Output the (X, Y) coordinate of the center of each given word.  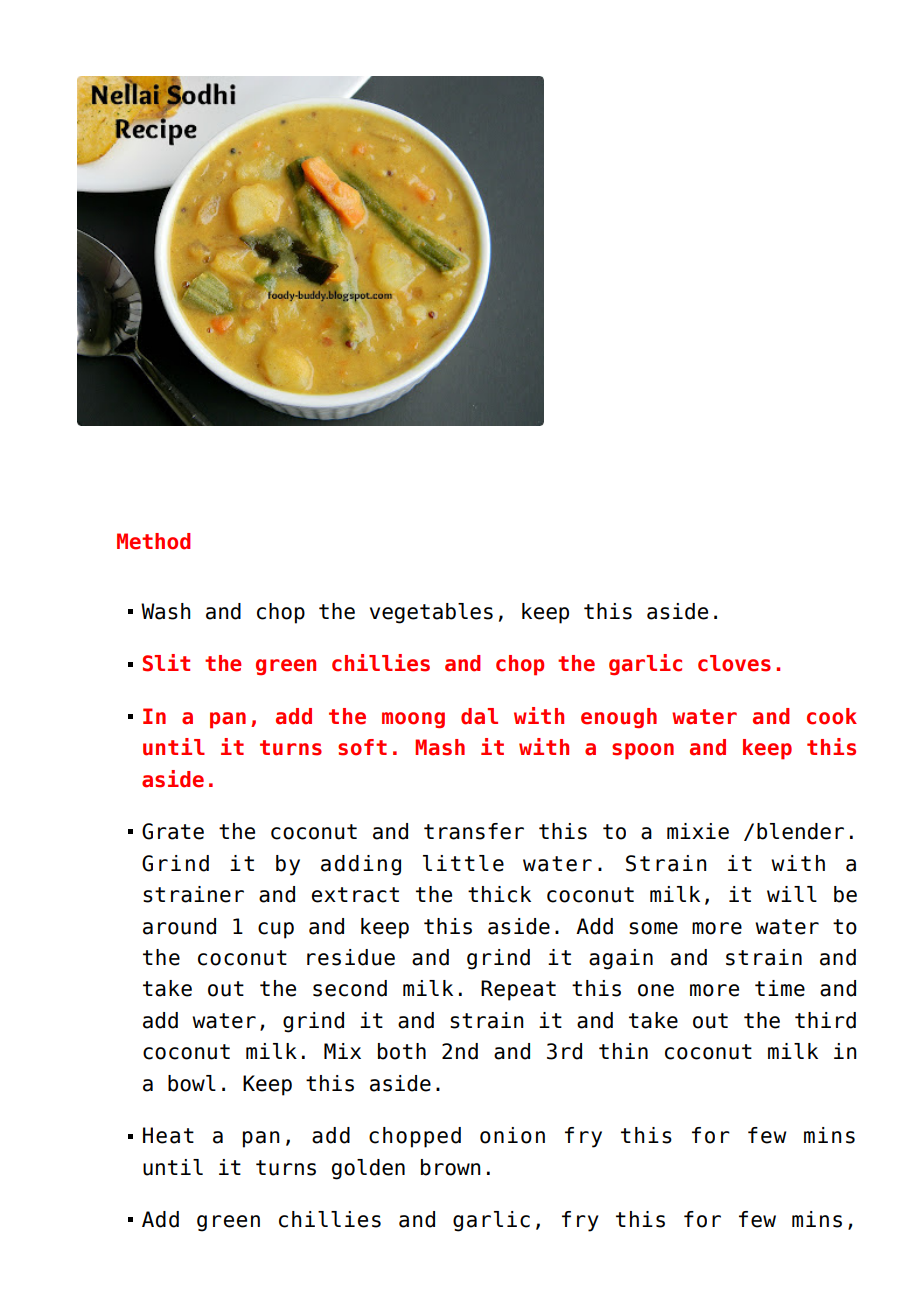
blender (800, 831)
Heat (168, 1135)
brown (451, 1167)
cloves (734, 663)
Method (154, 541)
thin (623, 1051)
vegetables (431, 613)
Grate (173, 831)
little (463, 863)
